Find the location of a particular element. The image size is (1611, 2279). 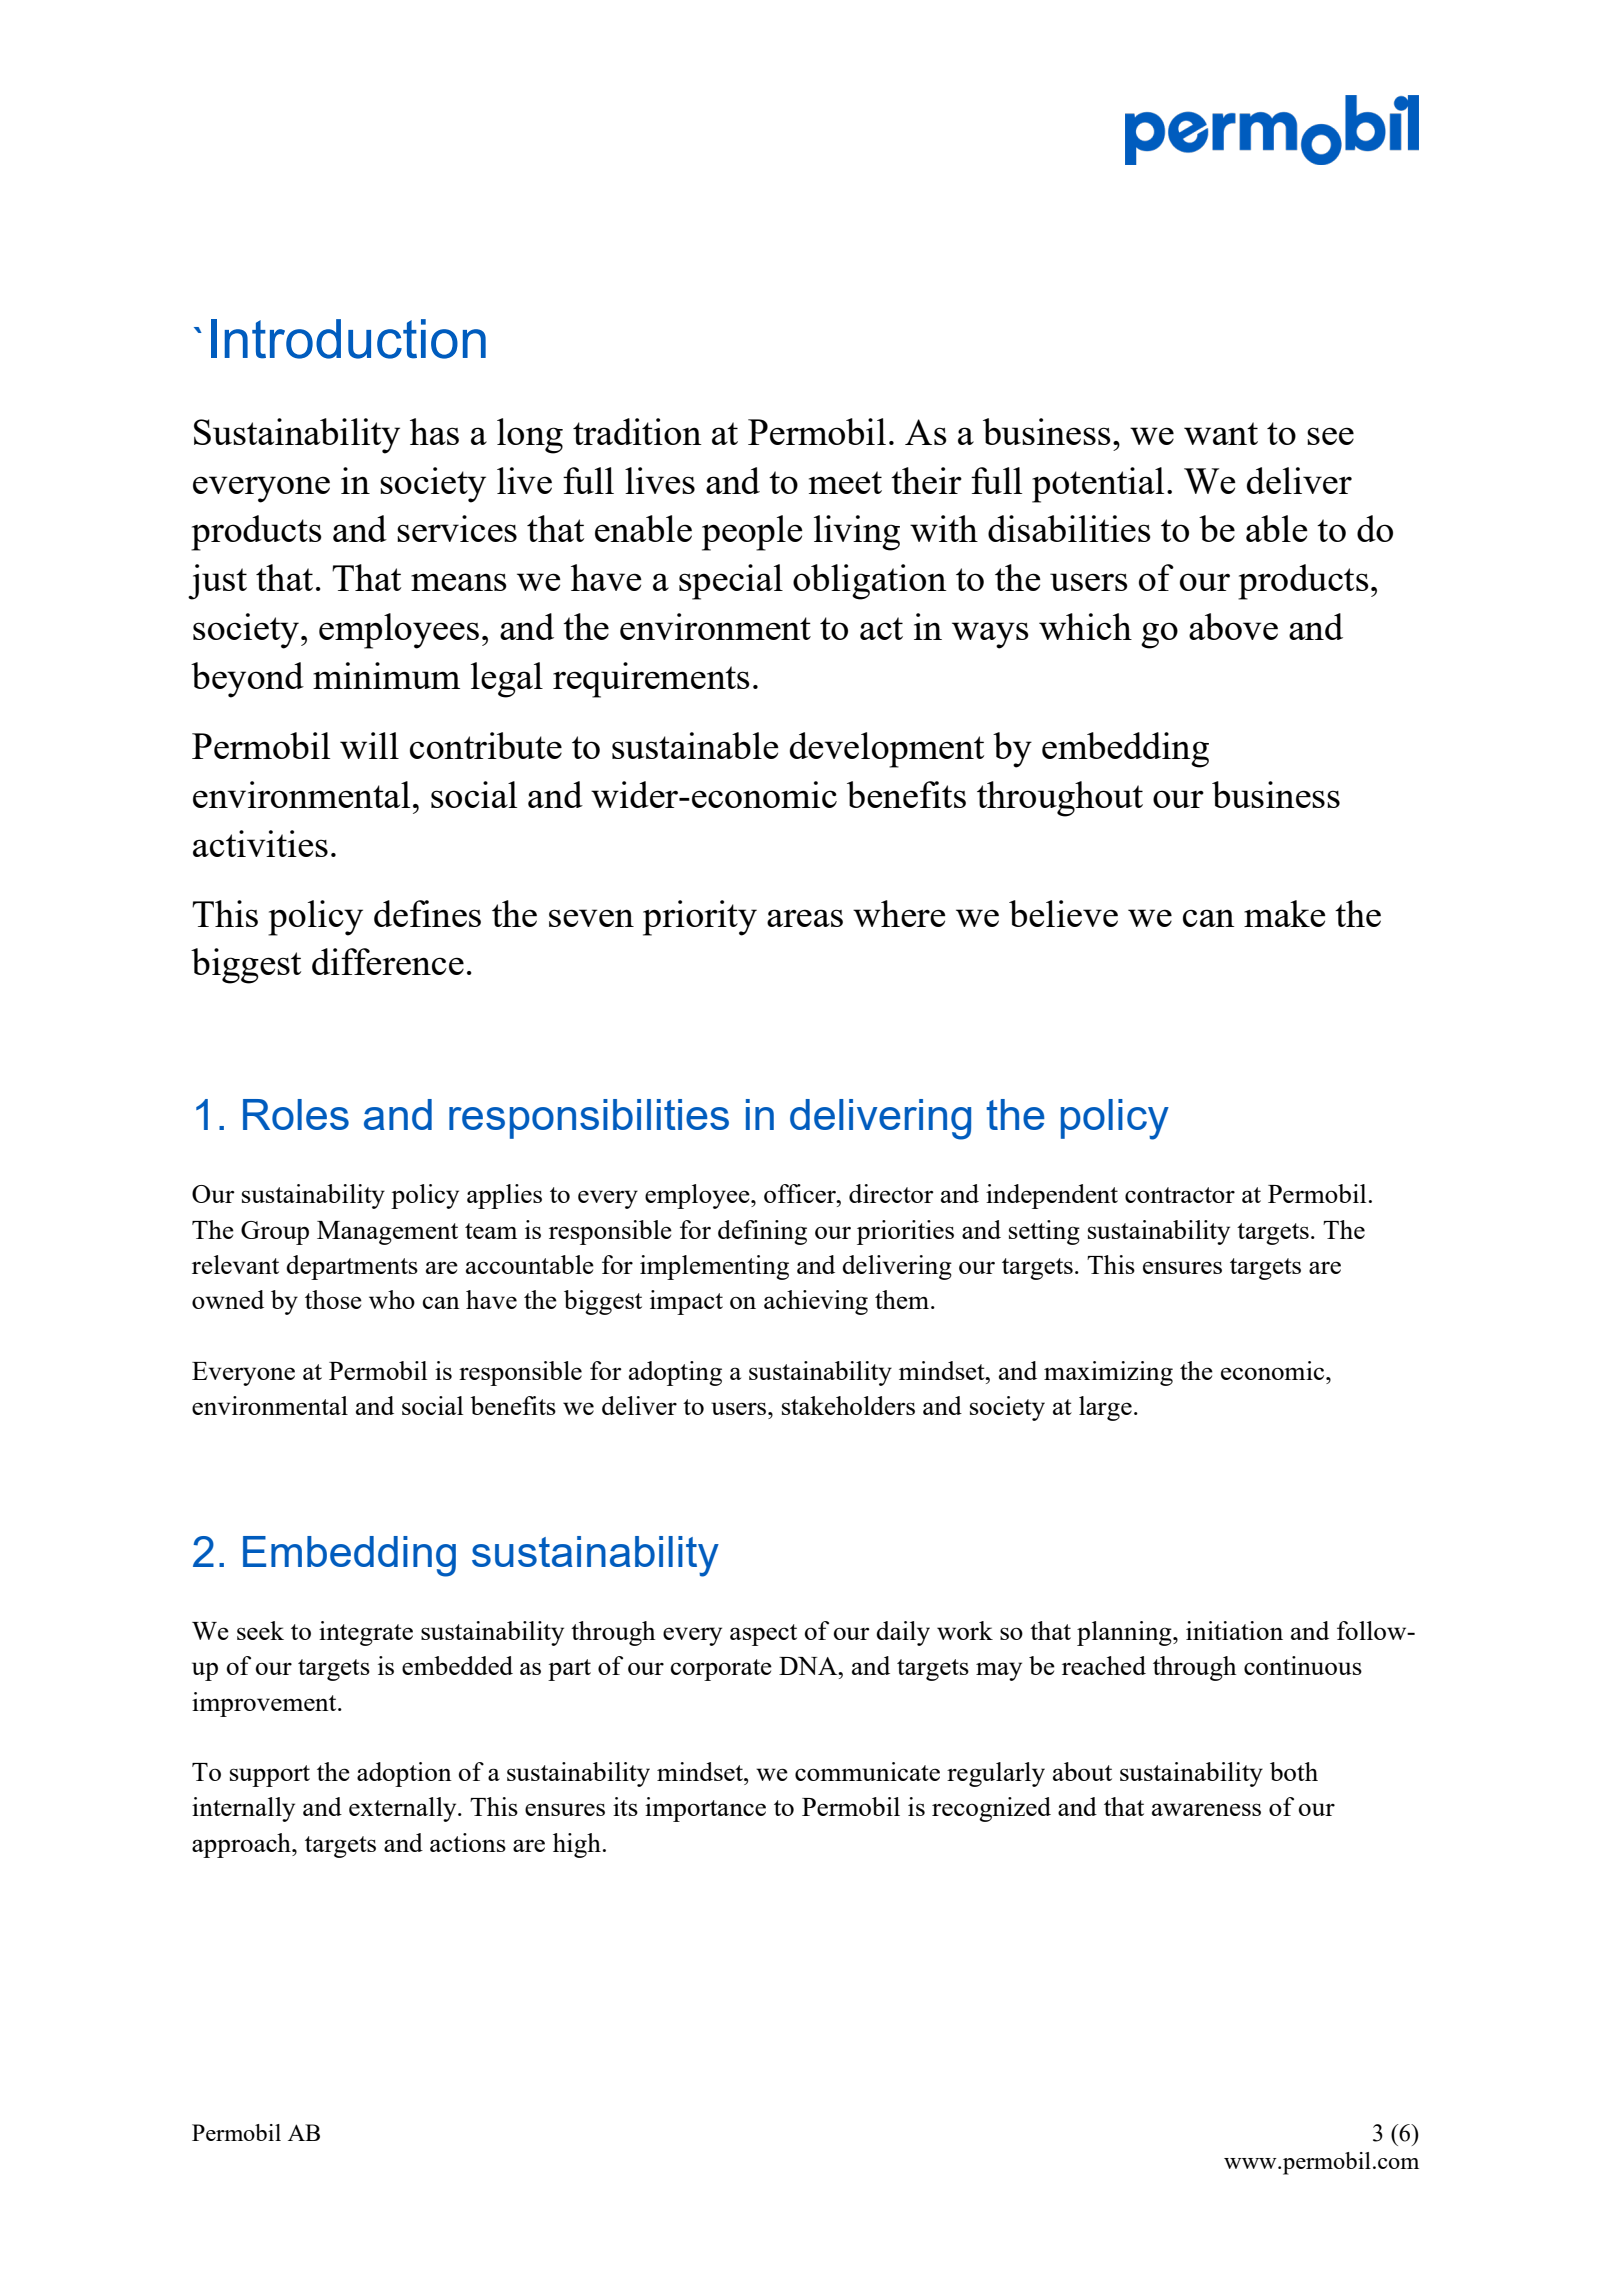

importance is located at coordinates (705, 1809).
